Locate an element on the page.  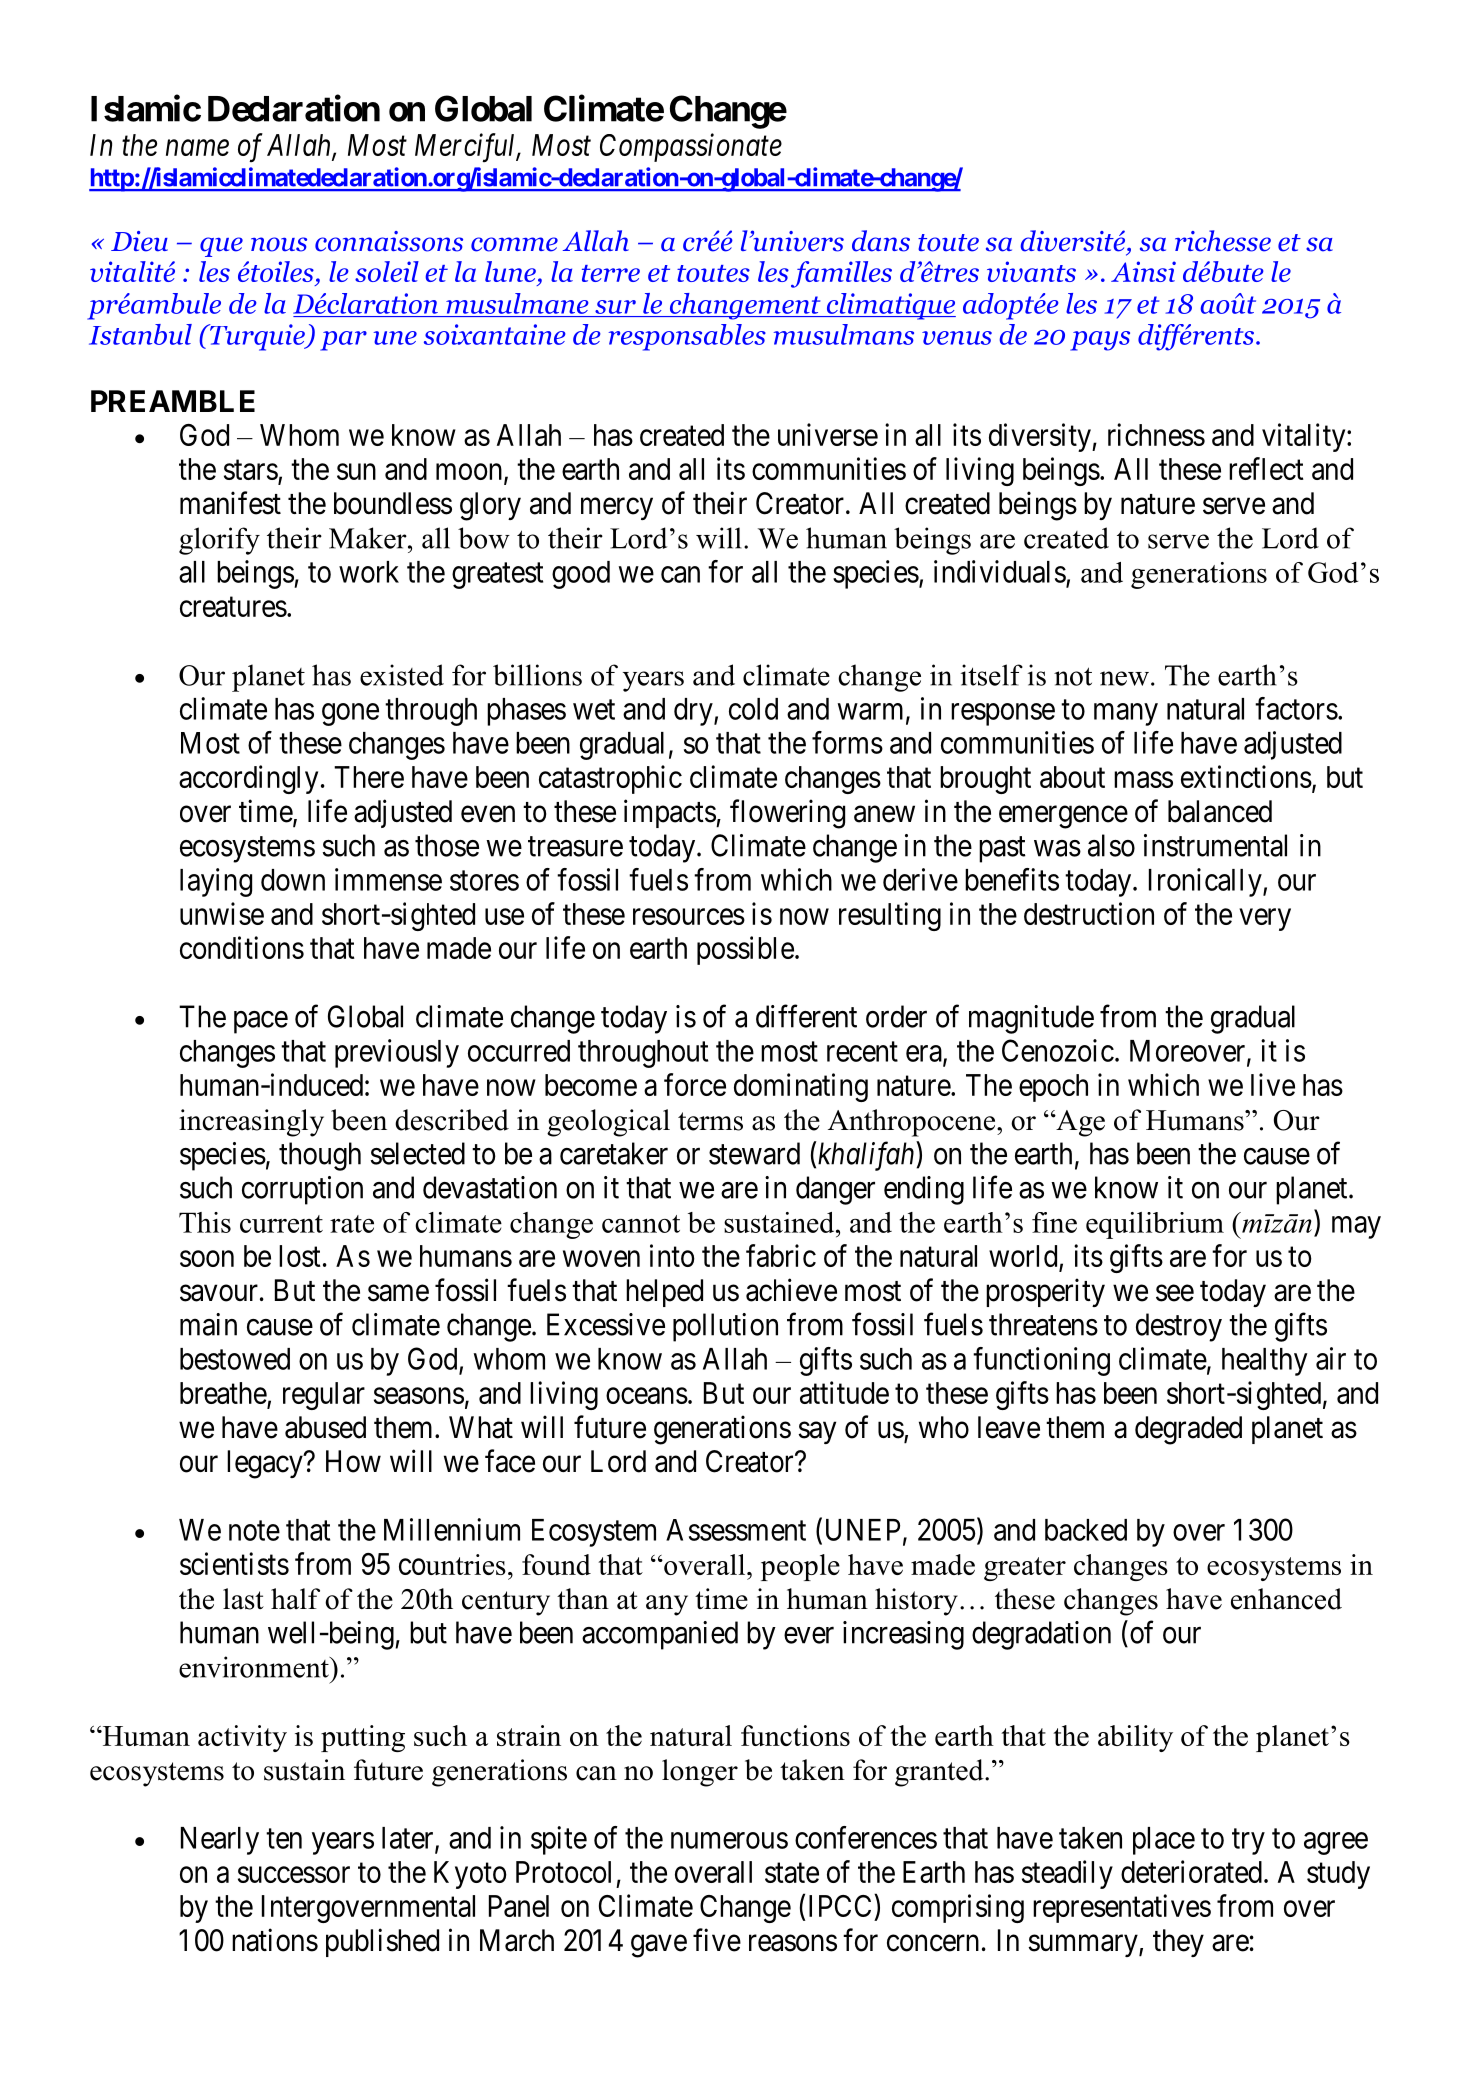
state is located at coordinates (792, 1873).
